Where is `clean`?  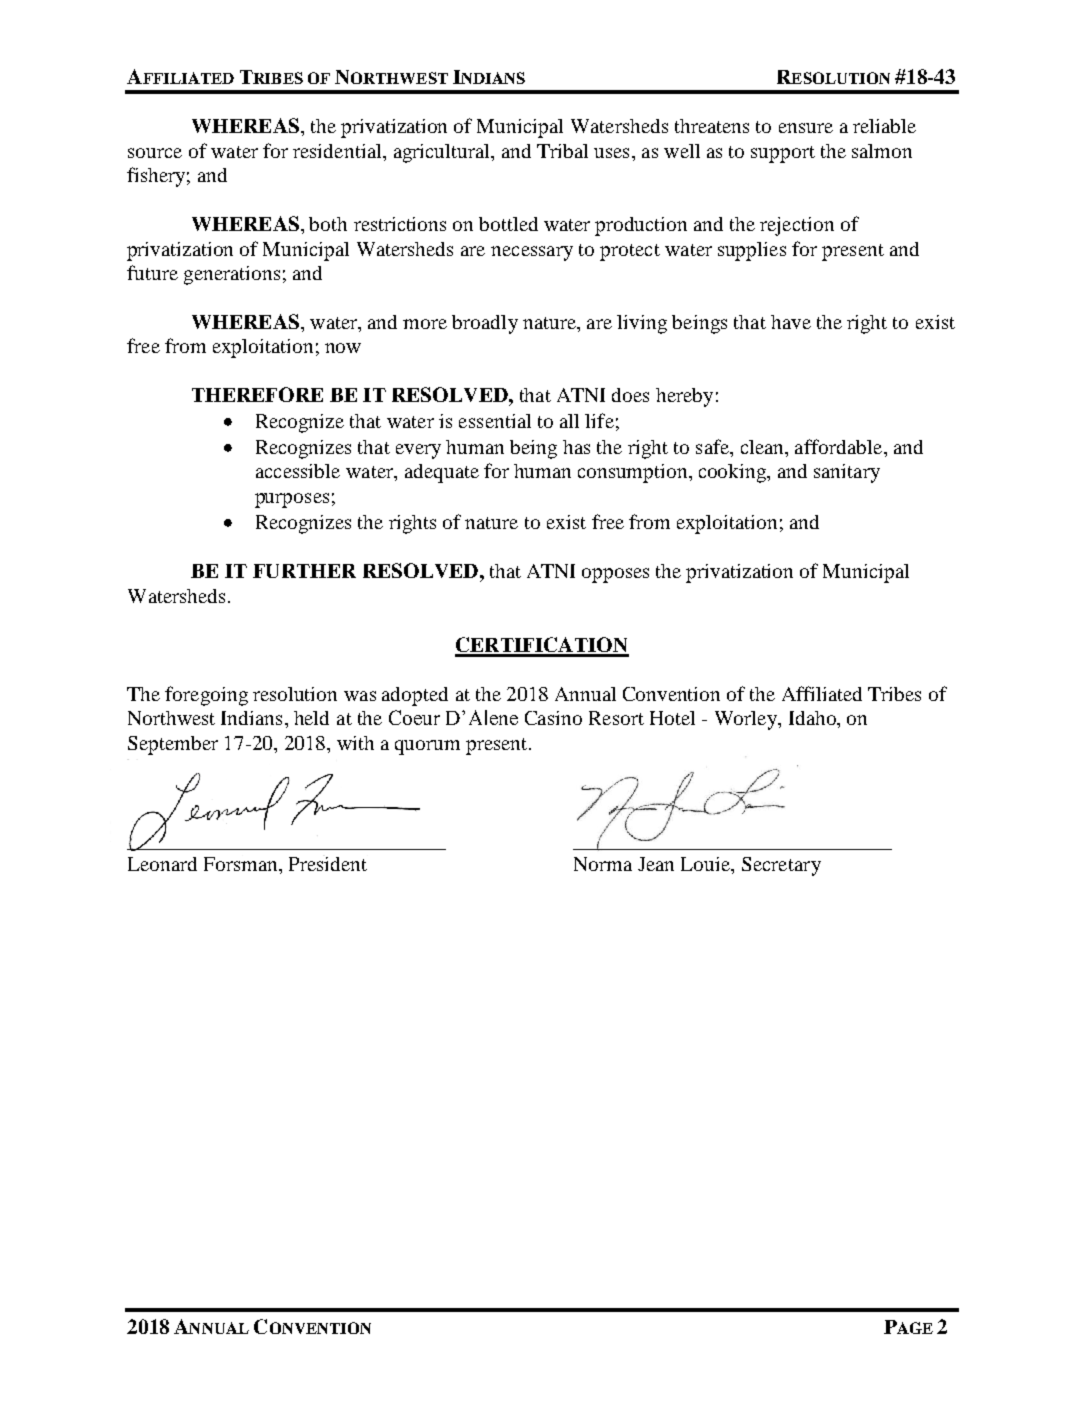
clean is located at coordinates (764, 448).
